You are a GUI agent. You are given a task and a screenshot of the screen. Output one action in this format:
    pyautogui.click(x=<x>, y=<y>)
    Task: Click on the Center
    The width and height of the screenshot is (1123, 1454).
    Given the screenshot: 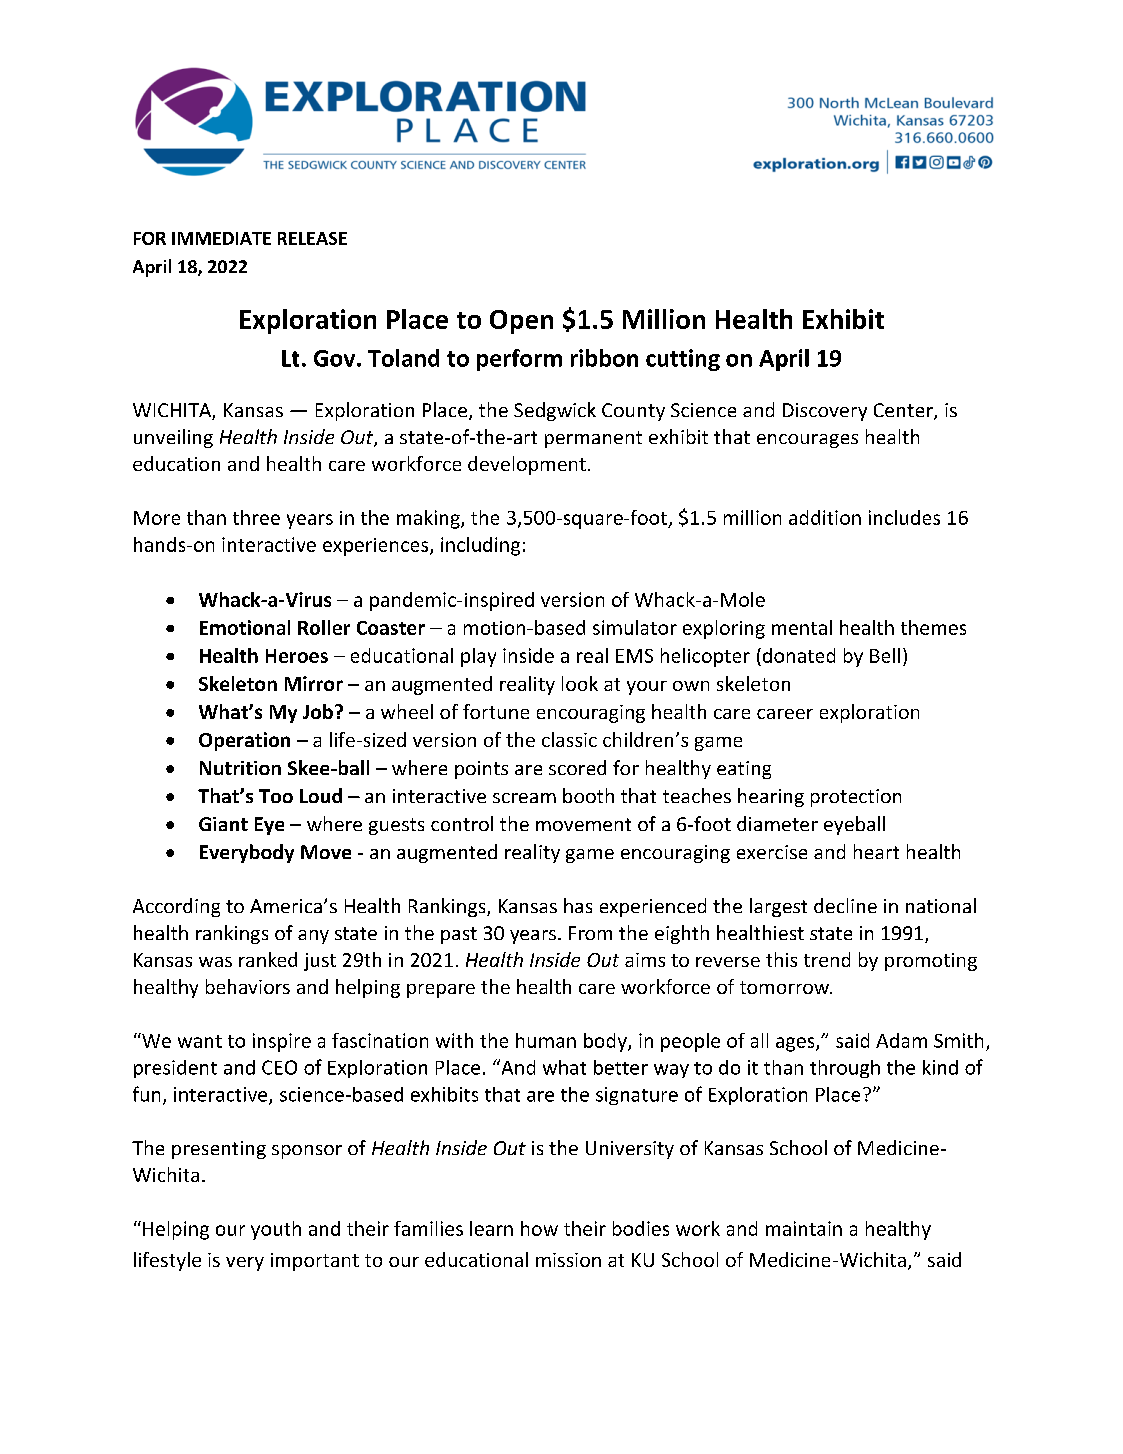 What is the action you would take?
    pyautogui.click(x=904, y=411)
